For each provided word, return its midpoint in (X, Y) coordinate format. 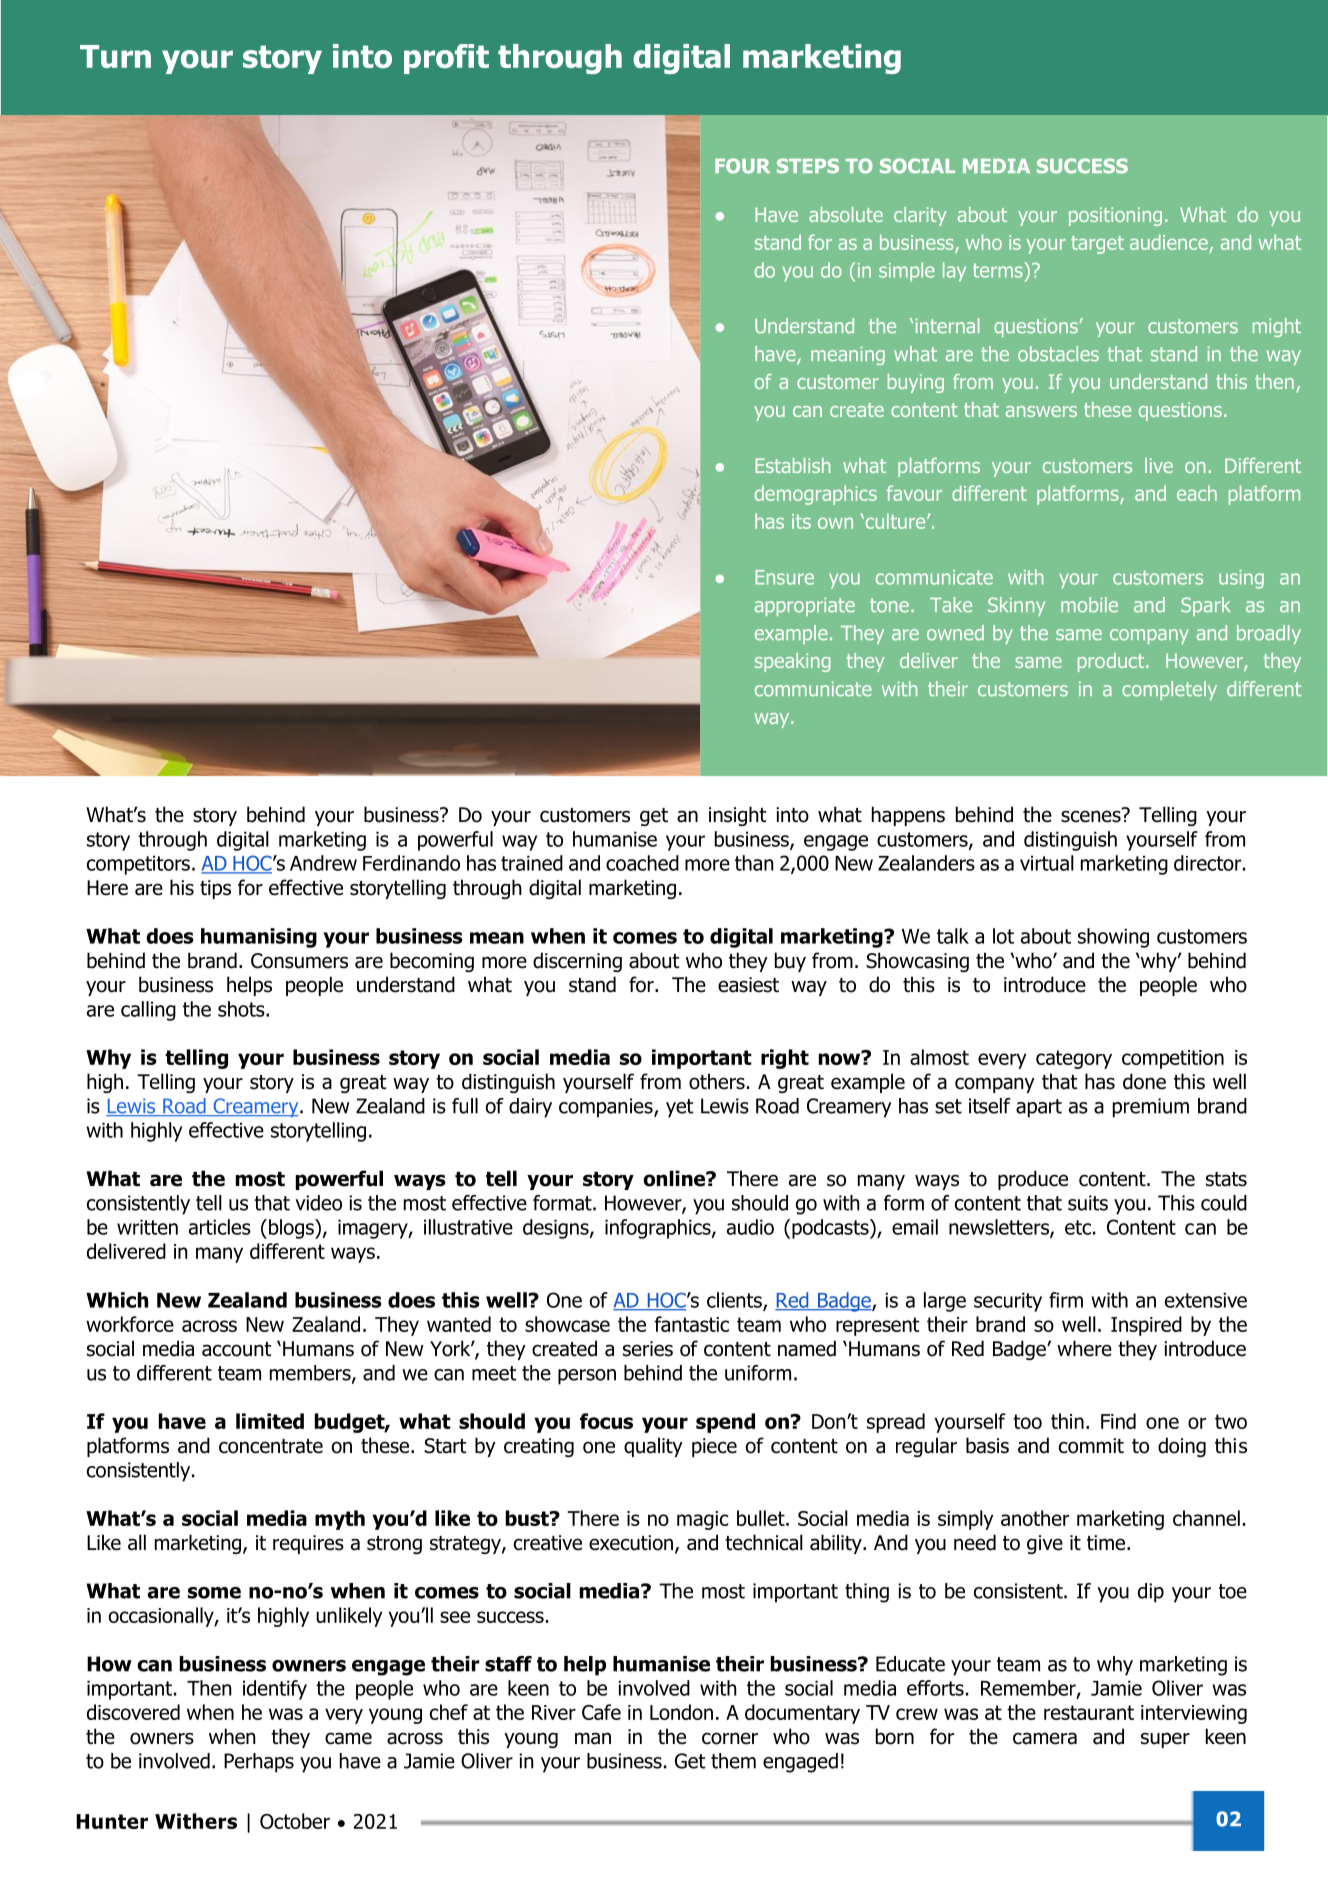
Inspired (1146, 1326)
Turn (115, 56)
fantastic (691, 1324)
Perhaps (259, 1763)
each (1197, 493)
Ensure (784, 577)
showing (1113, 938)
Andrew (323, 863)
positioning (1115, 216)
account (236, 1349)
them (733, 1761)
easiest (748, 985)
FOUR (742, 166)
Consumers (299, 961)
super (1165, 1740)
